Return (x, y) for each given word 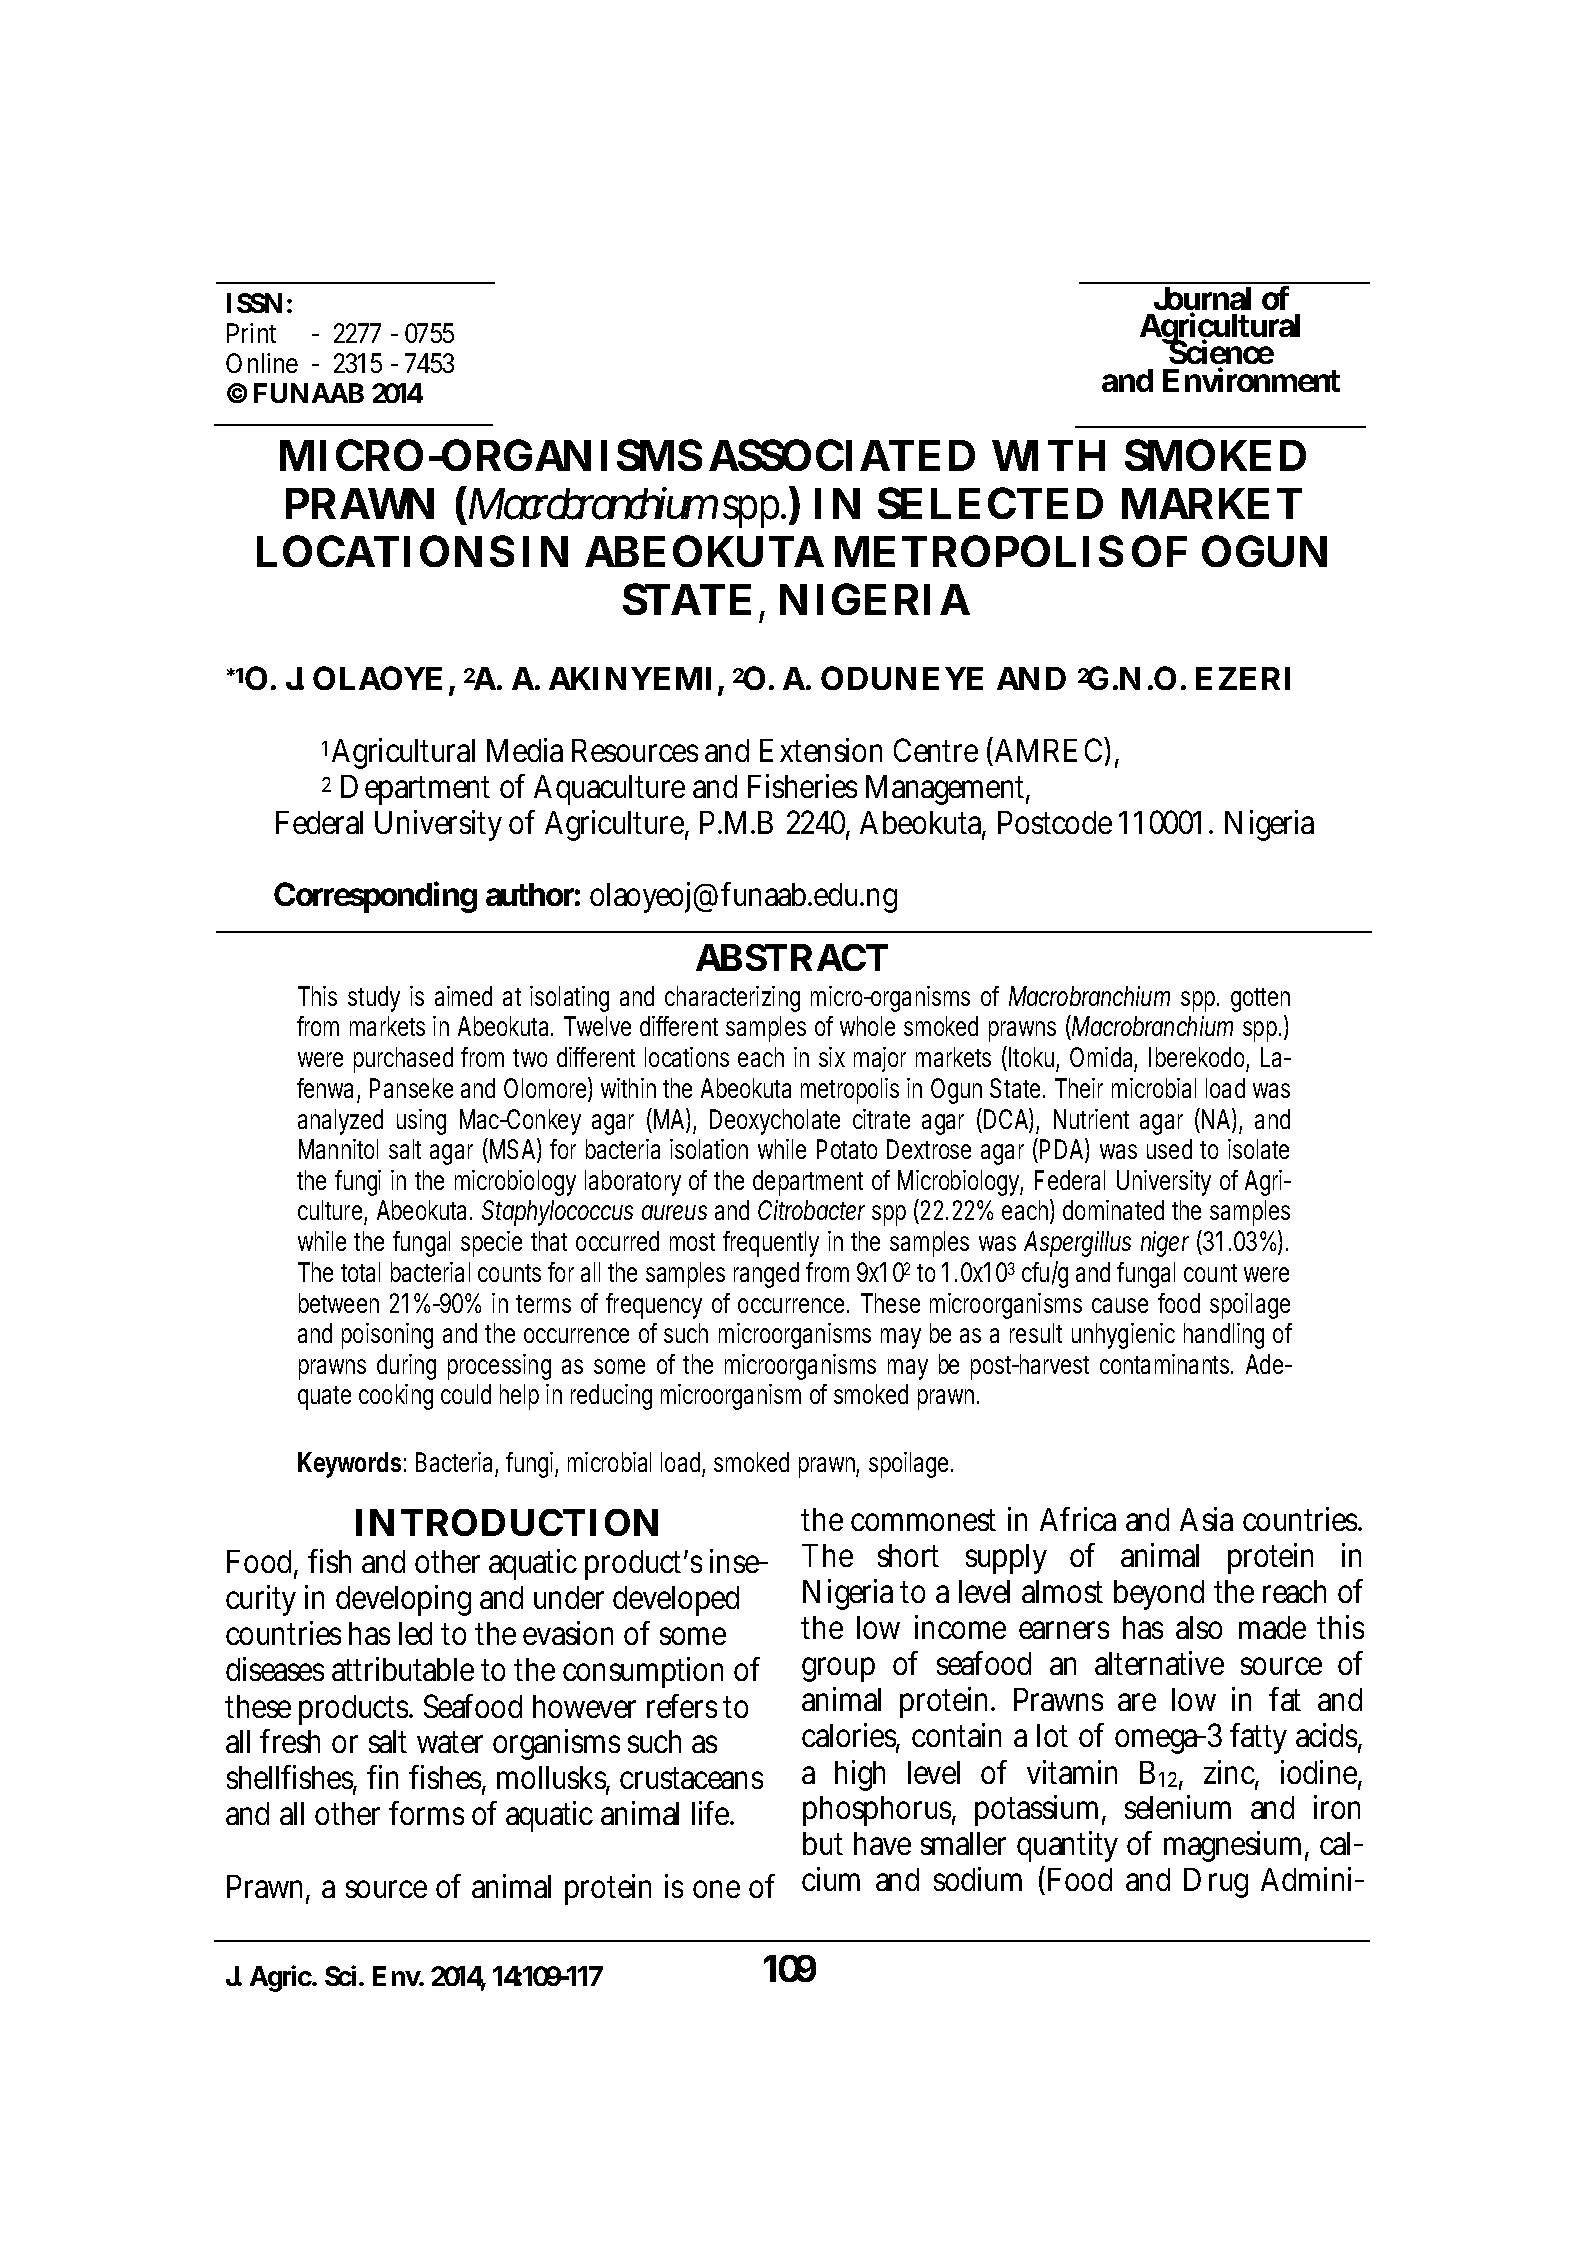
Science (1220, 353)
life (712, 1813)
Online (262, 363)
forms (426, 1813)
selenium (1178, 1807)
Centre (936, 750)
